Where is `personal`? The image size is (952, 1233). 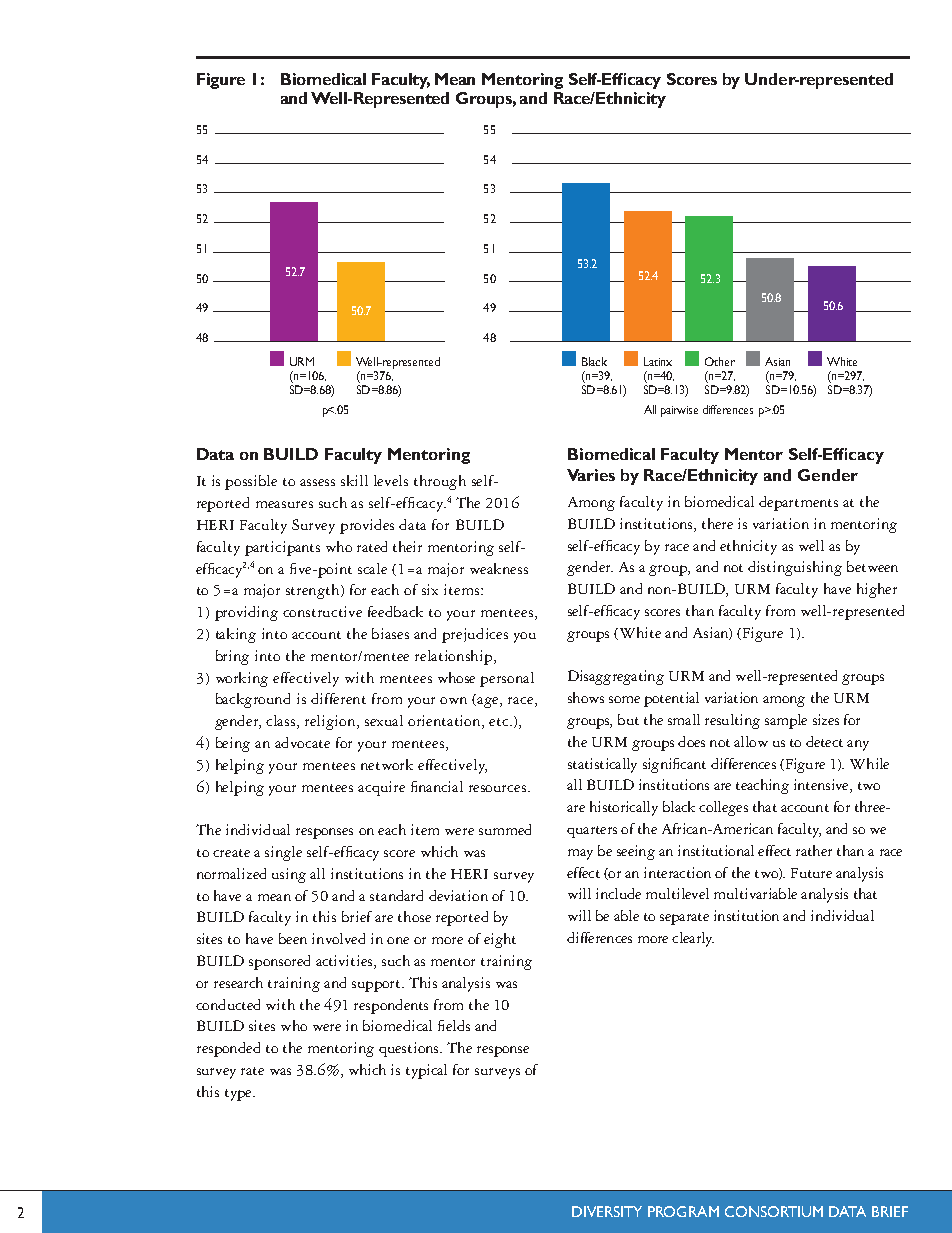 personal is located at coordinates (507, 679).
